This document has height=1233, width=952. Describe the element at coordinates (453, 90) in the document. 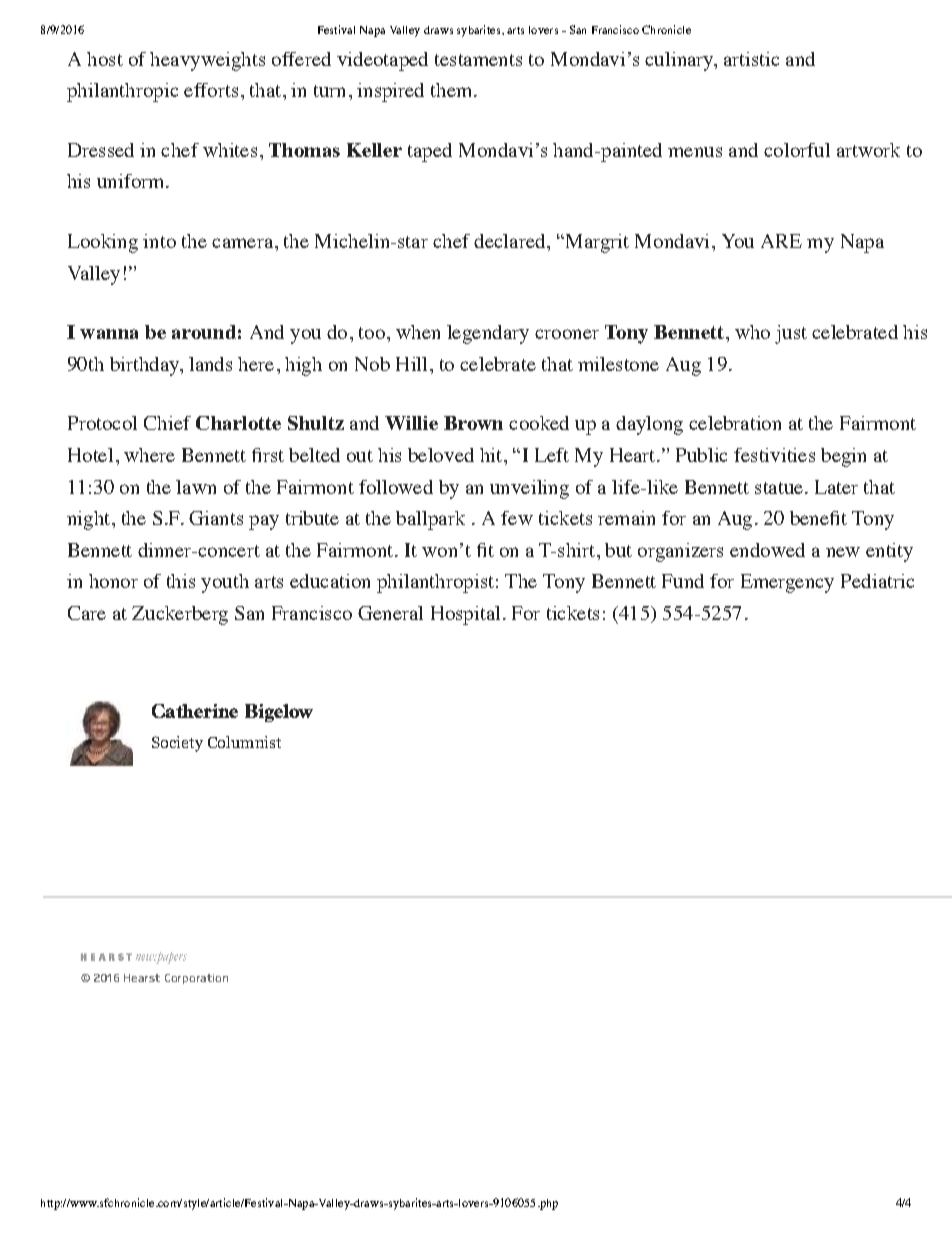

I see `them` at that location.
